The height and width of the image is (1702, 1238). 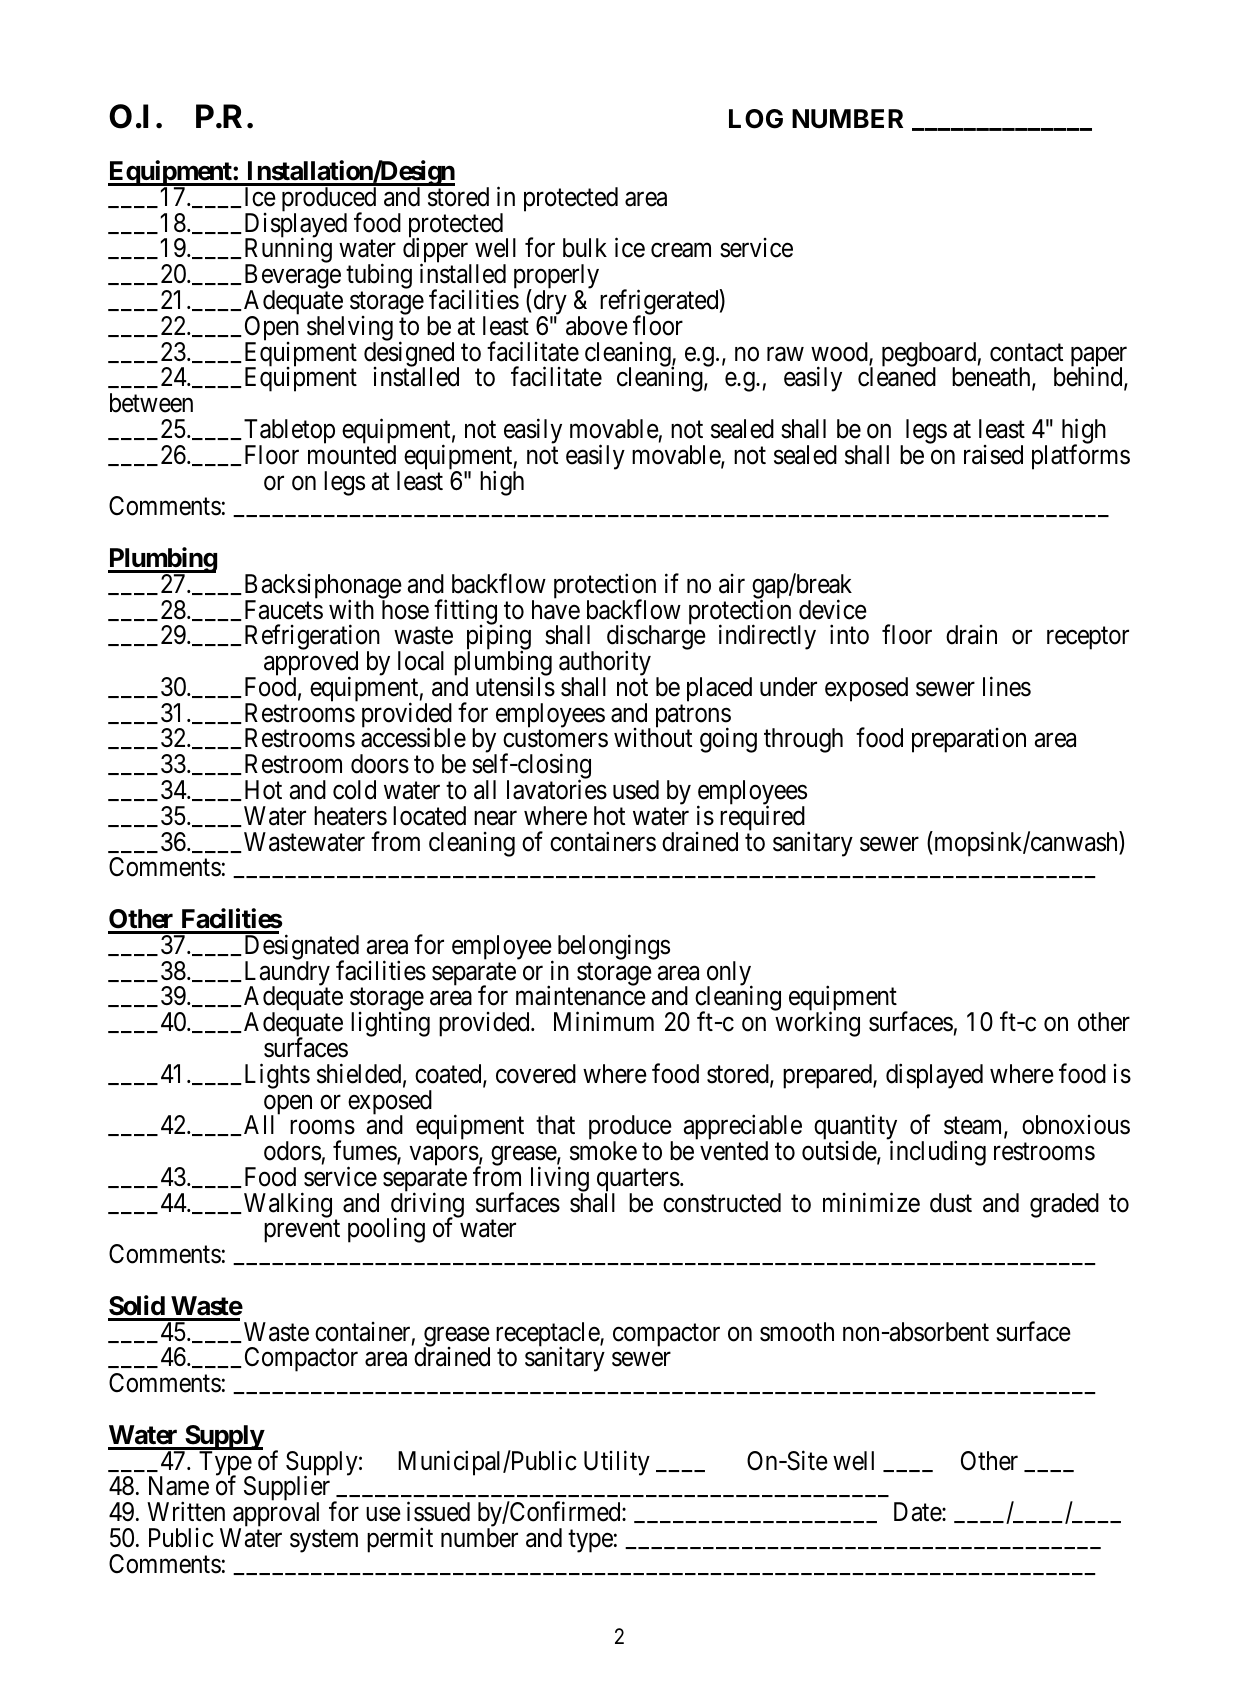 I want to click on bulk, so click(x=585, y=248).
